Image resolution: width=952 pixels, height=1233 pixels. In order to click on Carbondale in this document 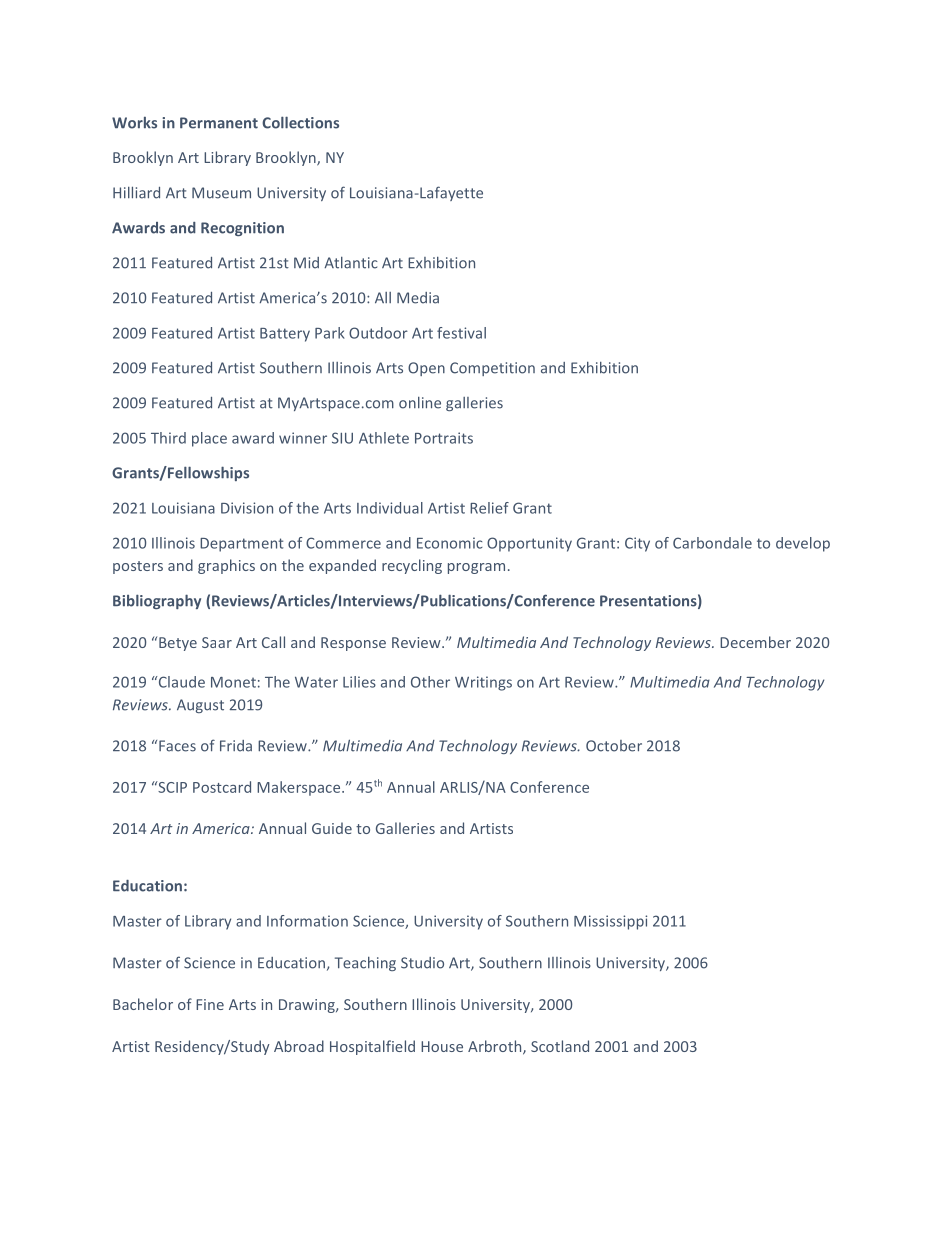, I will do `click(712, 543)`.
